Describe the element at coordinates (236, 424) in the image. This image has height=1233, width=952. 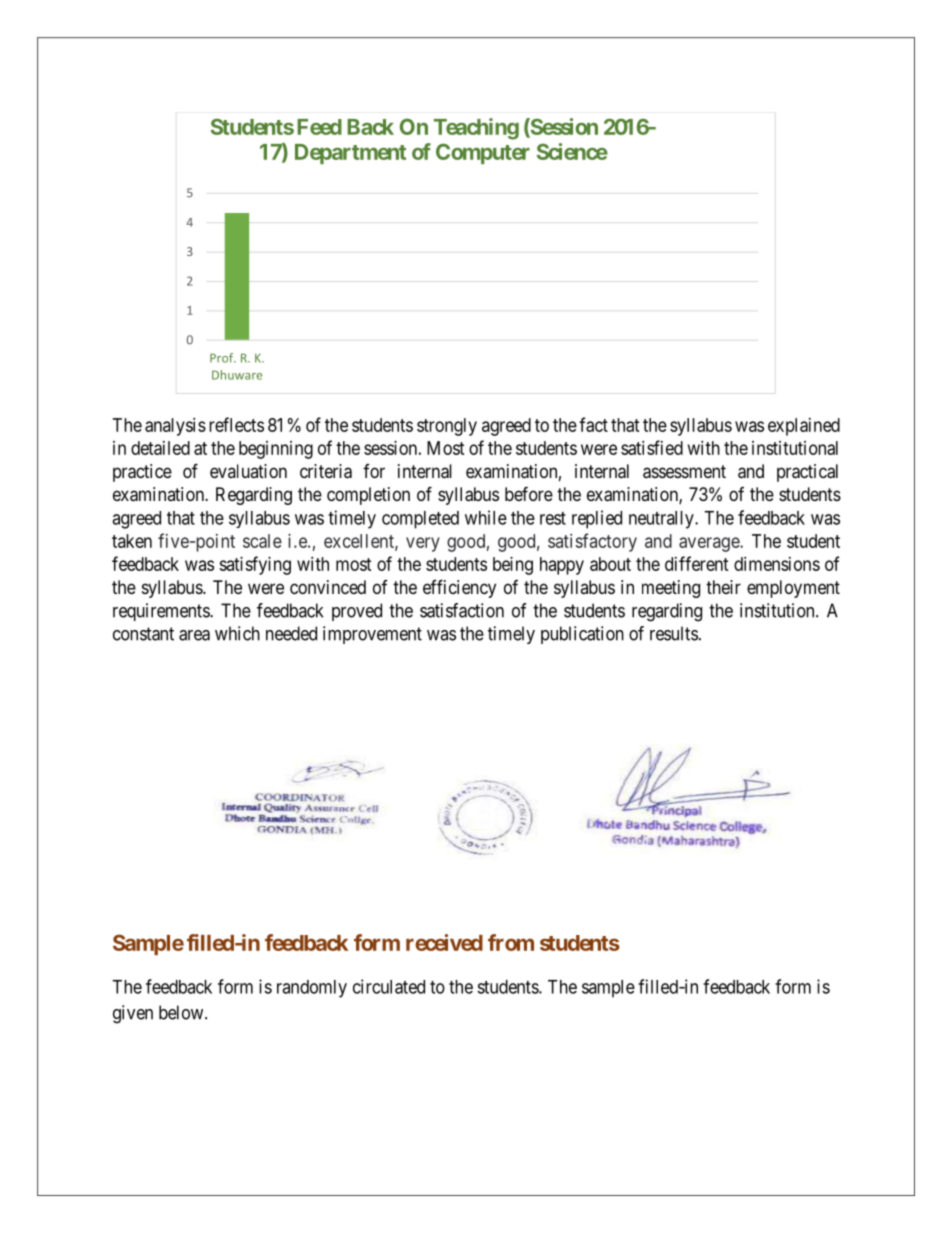
I see `reflects` at that location.
